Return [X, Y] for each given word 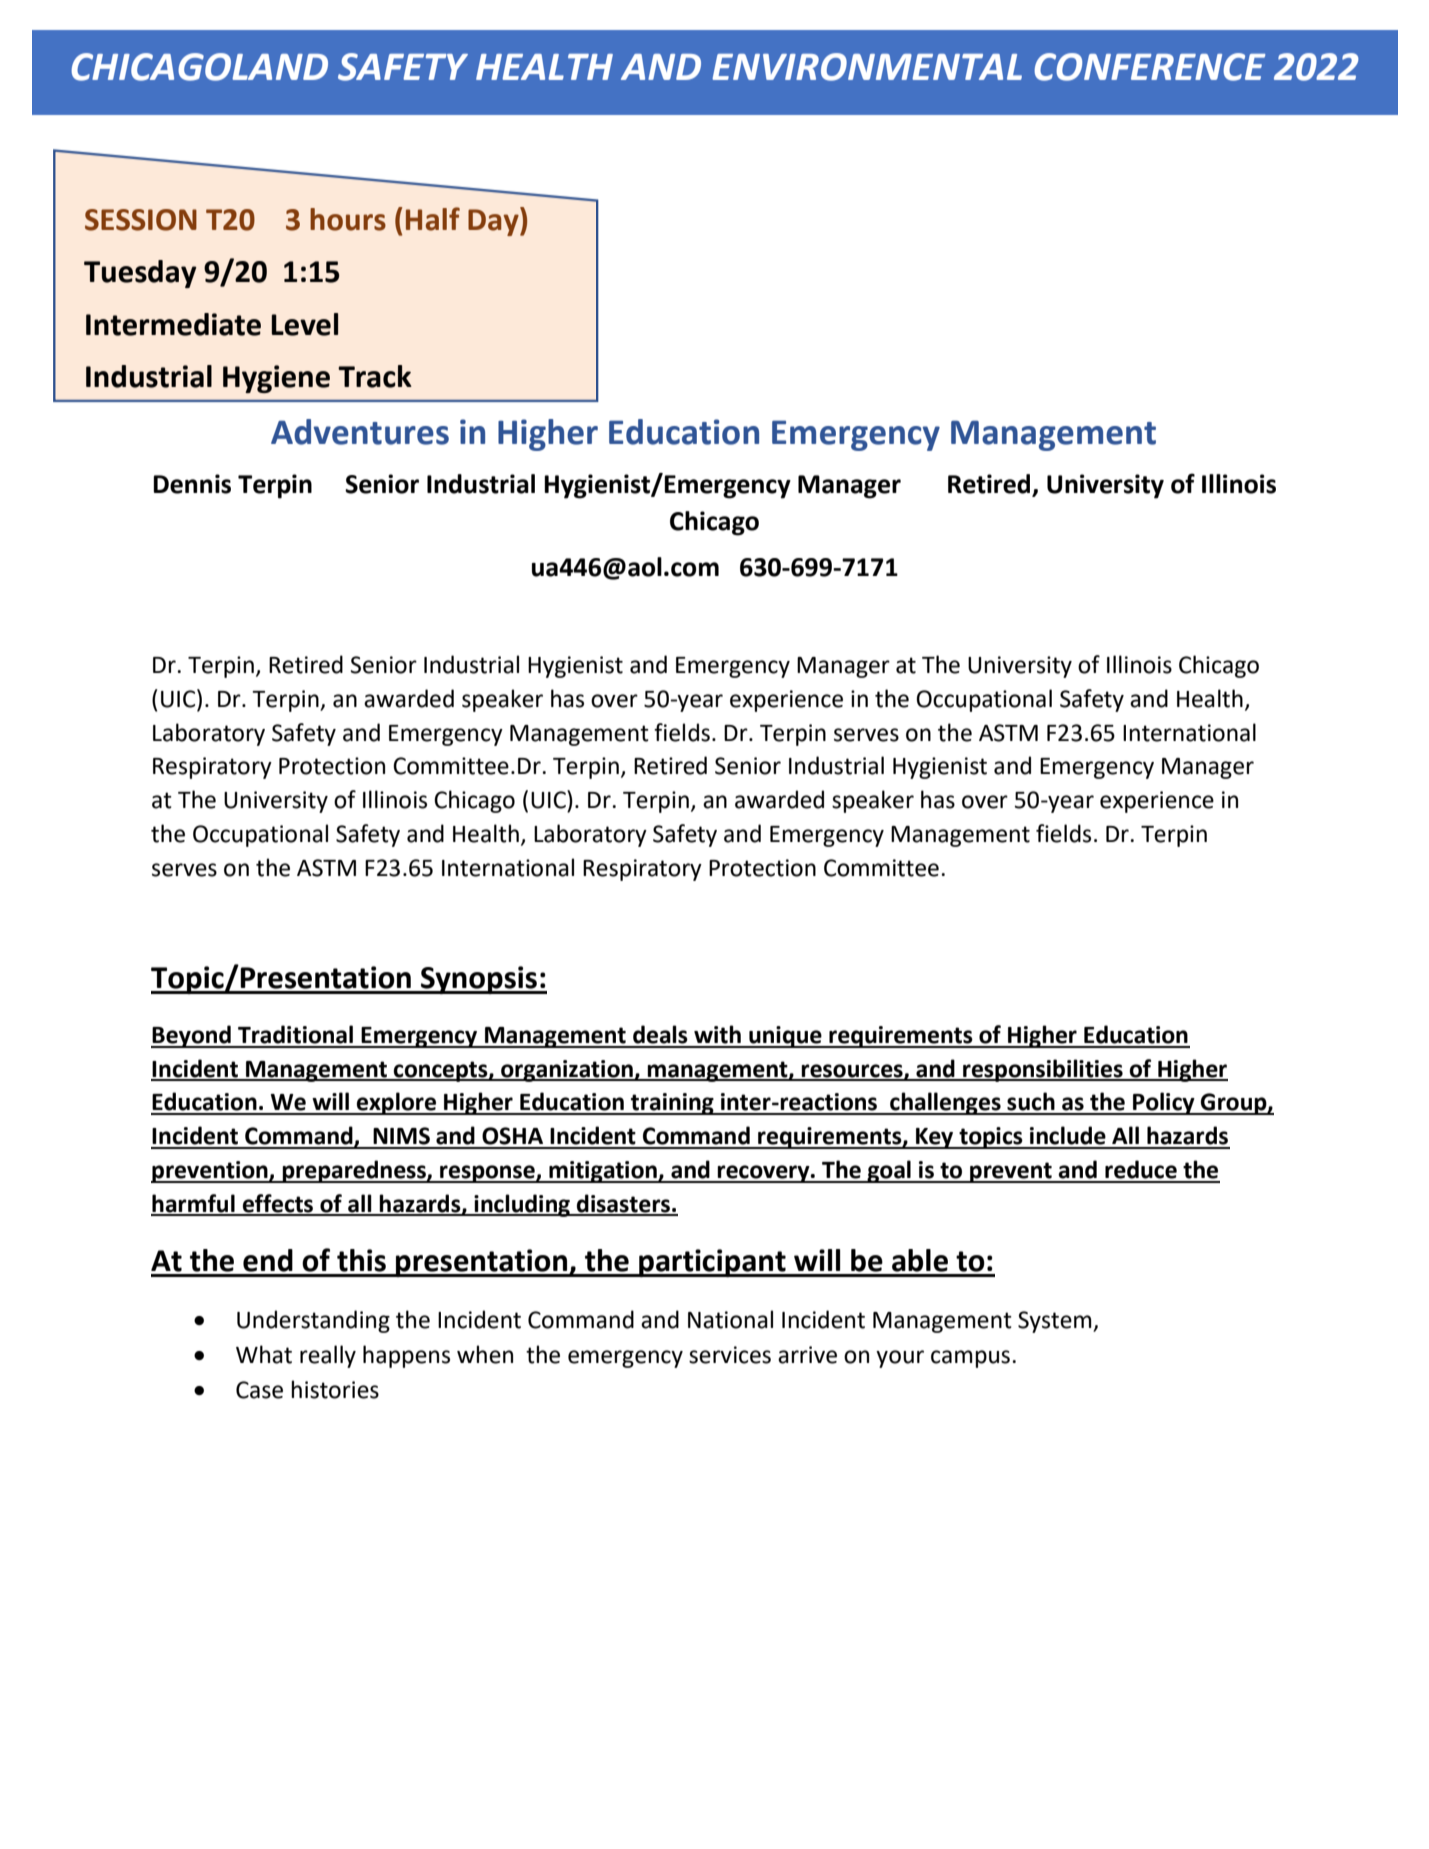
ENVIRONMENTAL [867, 67]
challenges [945, 1103]
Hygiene [276, 379]
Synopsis [479, 980]
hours [348, 219]
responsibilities [1043, 1070]
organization [567, 1071]
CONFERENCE [1149, 67]
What [264, 1354]
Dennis [192, 484]
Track [375, 376]
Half [433, 219]
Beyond [192, 1036]
